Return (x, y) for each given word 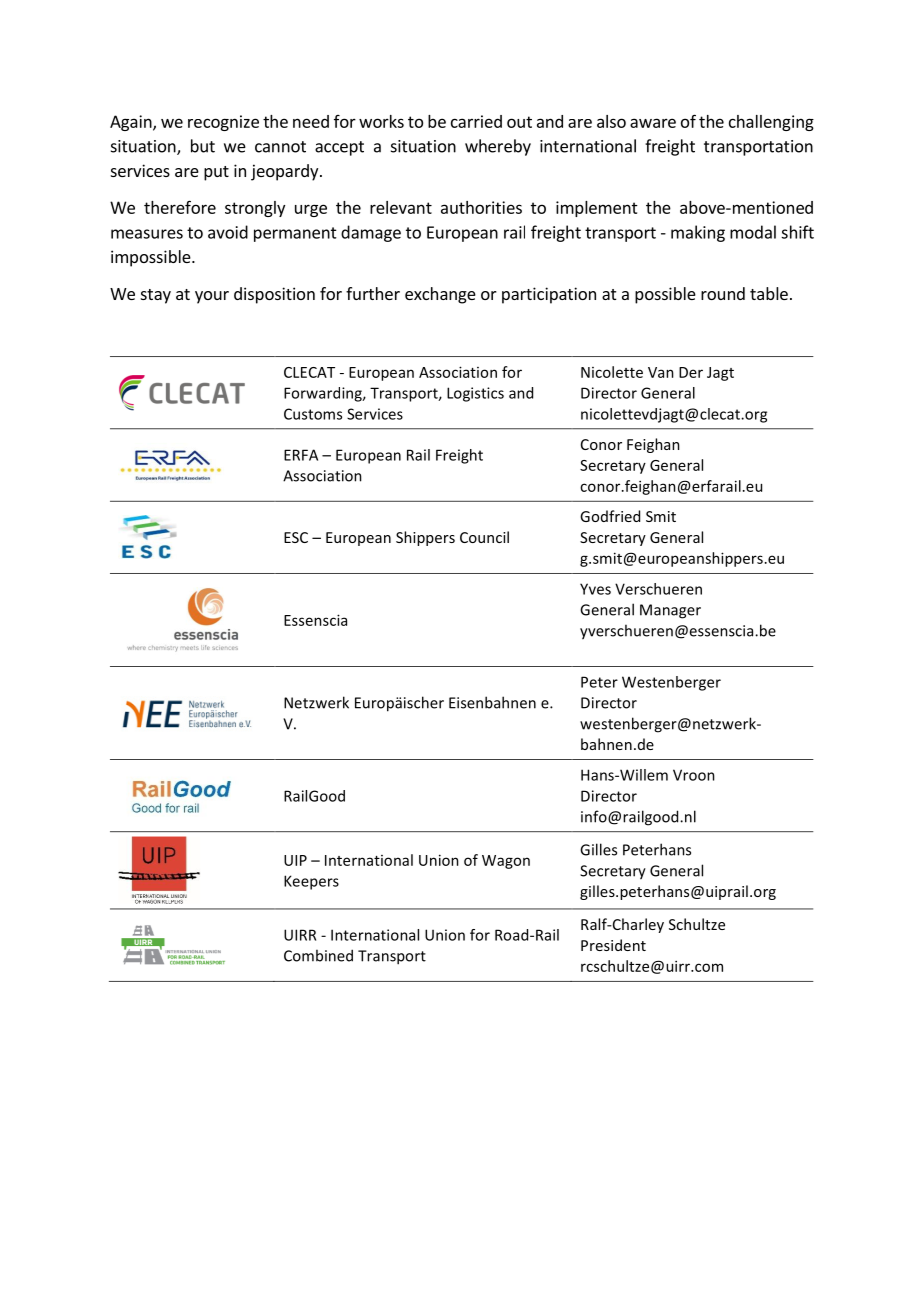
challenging (771, 123)
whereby (498, 147)
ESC (296, 537)
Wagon (506, 862)
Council (484, 537)
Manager (670, 611)
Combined (318, 955)
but (203, 146)
